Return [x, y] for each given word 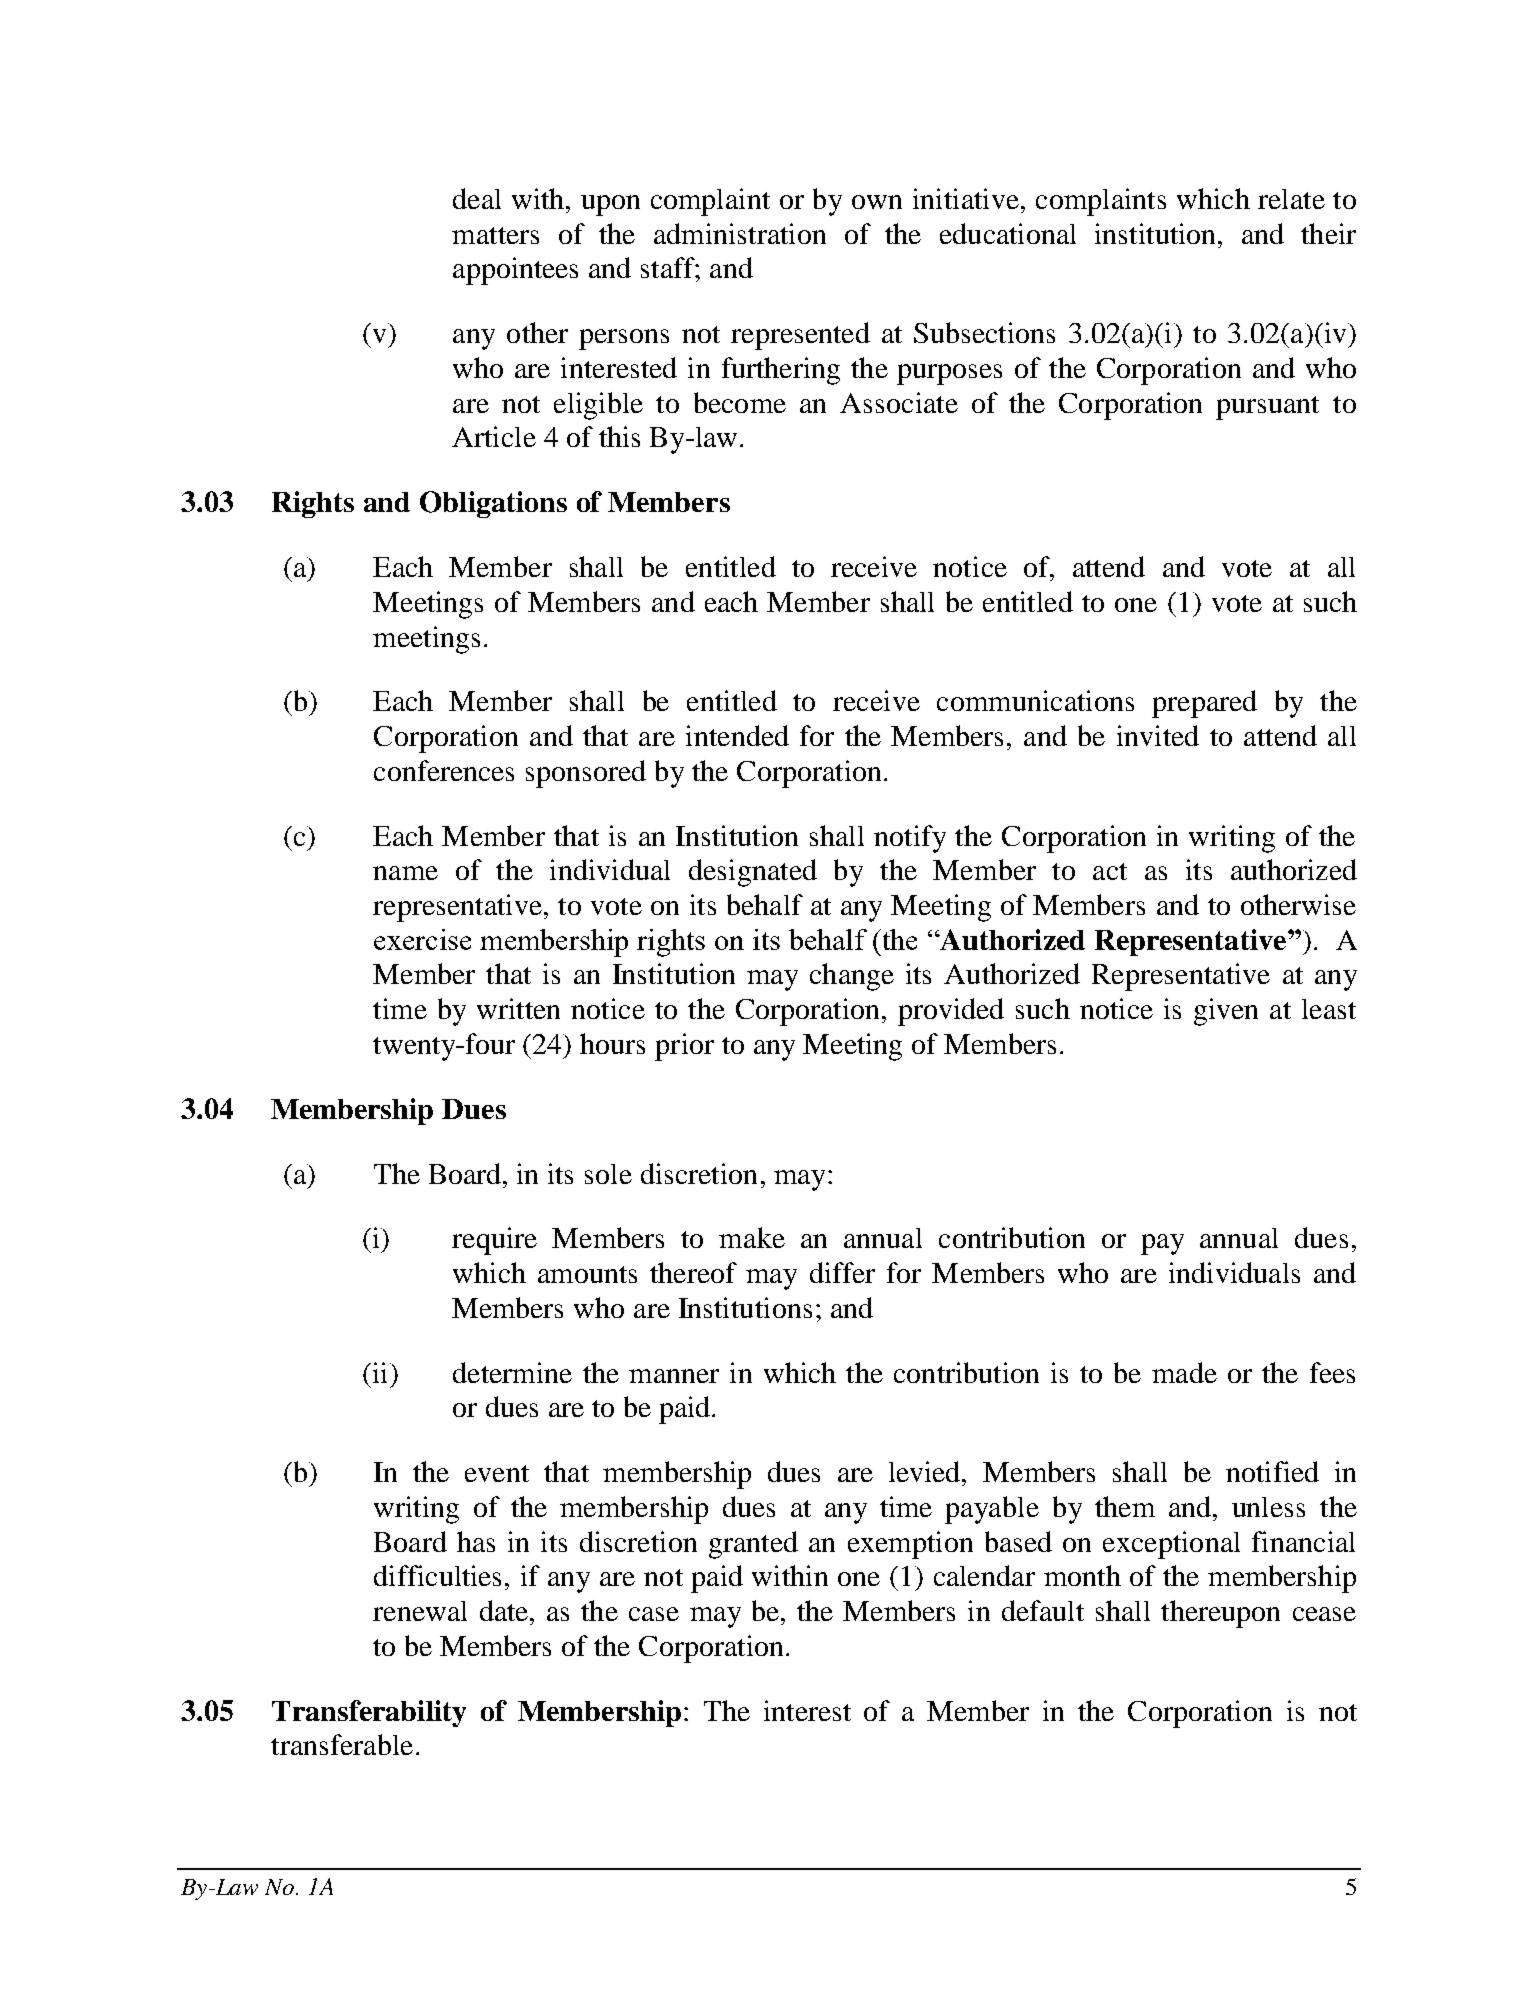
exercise [422, 939]
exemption [910, 1545]
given [1226, 1012]
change [852, 977]
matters [495, 235]
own [877, 202]
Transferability [369, 1713]
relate [1291, 199]
